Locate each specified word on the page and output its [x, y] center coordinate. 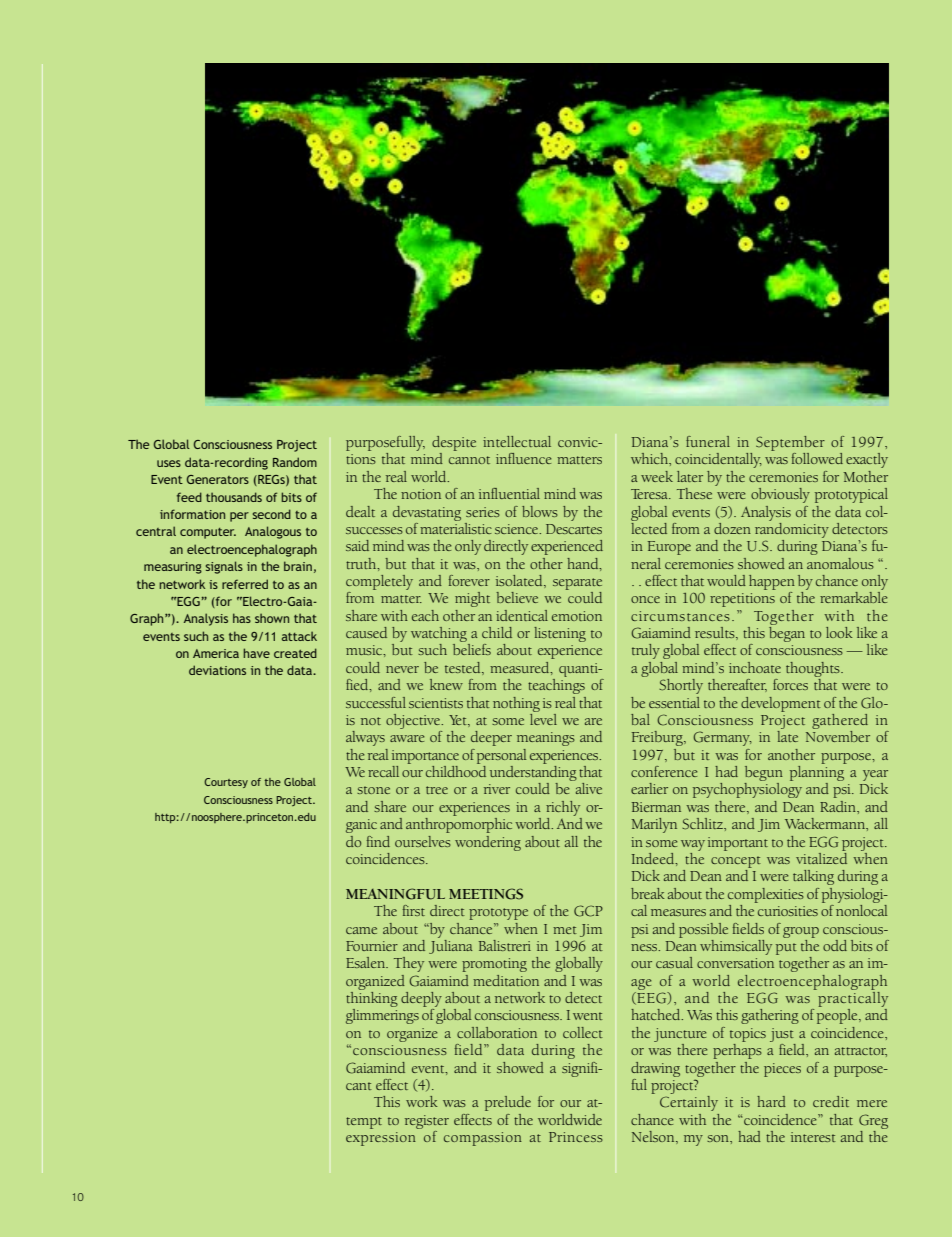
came [361, 930]
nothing [516, 704]
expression [381, 1139]
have [256, 653]
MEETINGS [486, 894]
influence [524, 458]
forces [790, 684]
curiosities [788, 911]
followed [817, 458]
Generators [218, 479]
